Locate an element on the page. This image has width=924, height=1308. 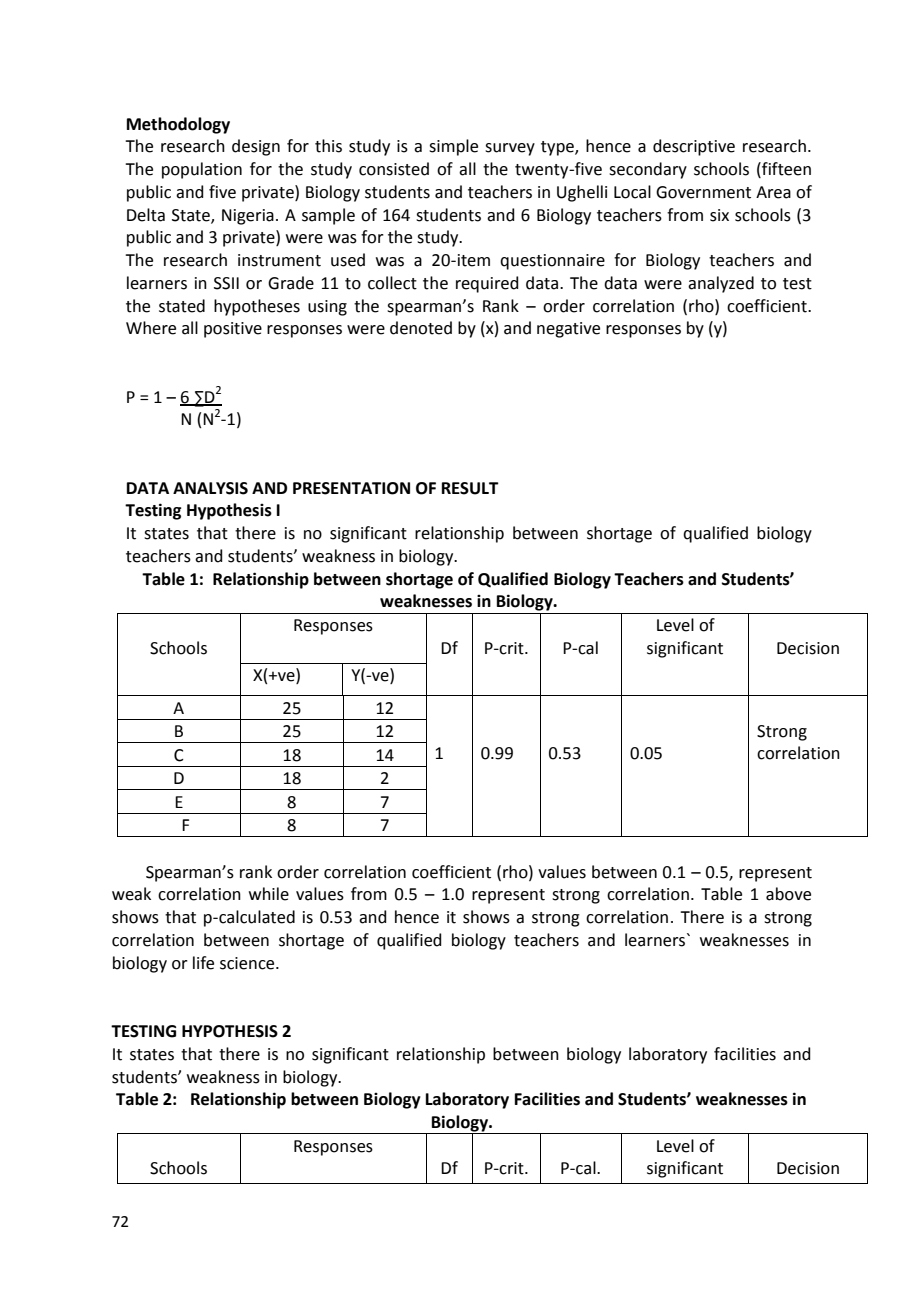
descriptive is located at coordinates (694, 147).
